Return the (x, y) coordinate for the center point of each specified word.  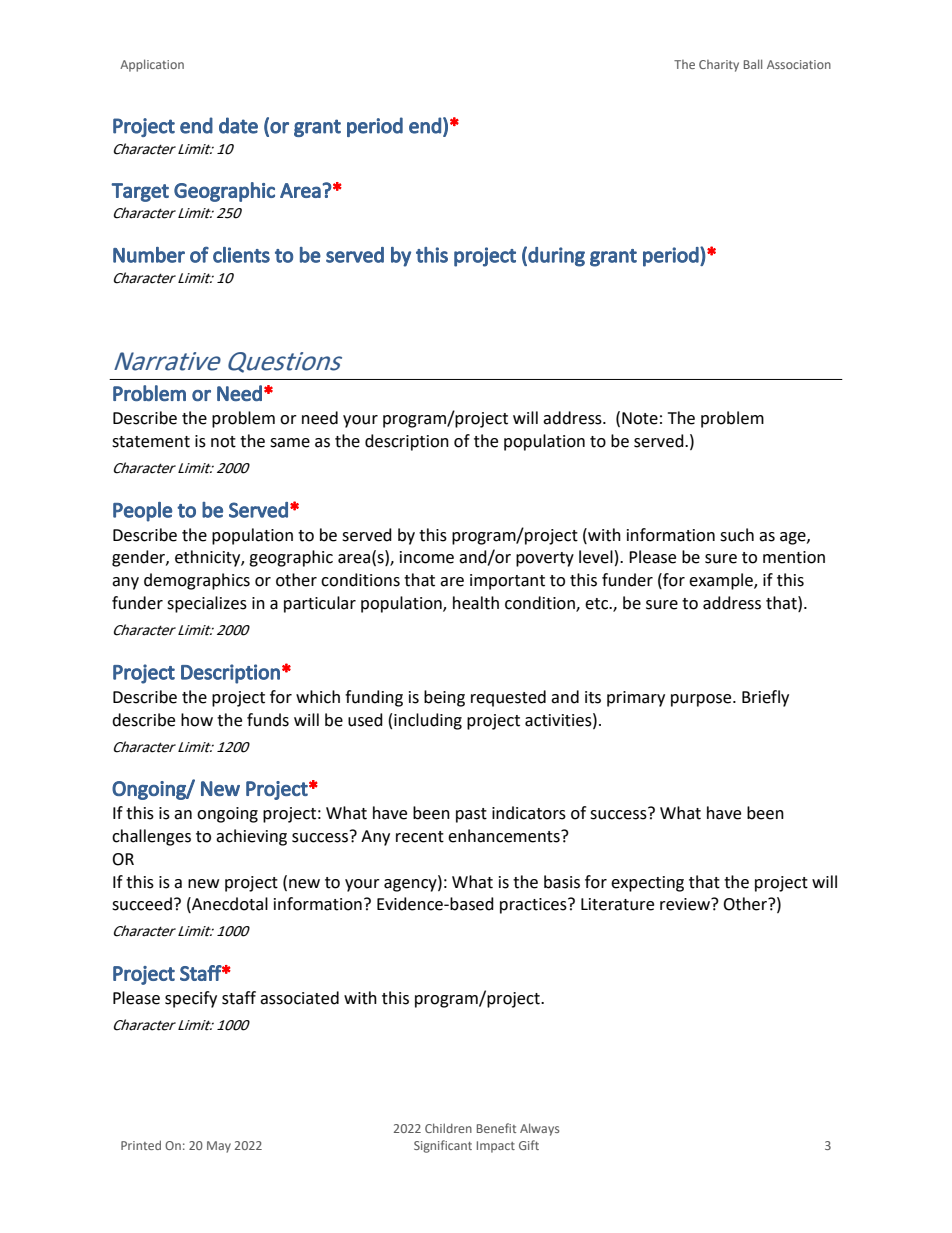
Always (539, 1129)
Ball (753, 64)
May (219, 1147)
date (238, 125)
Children (448, 1128)
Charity (719, 66)
